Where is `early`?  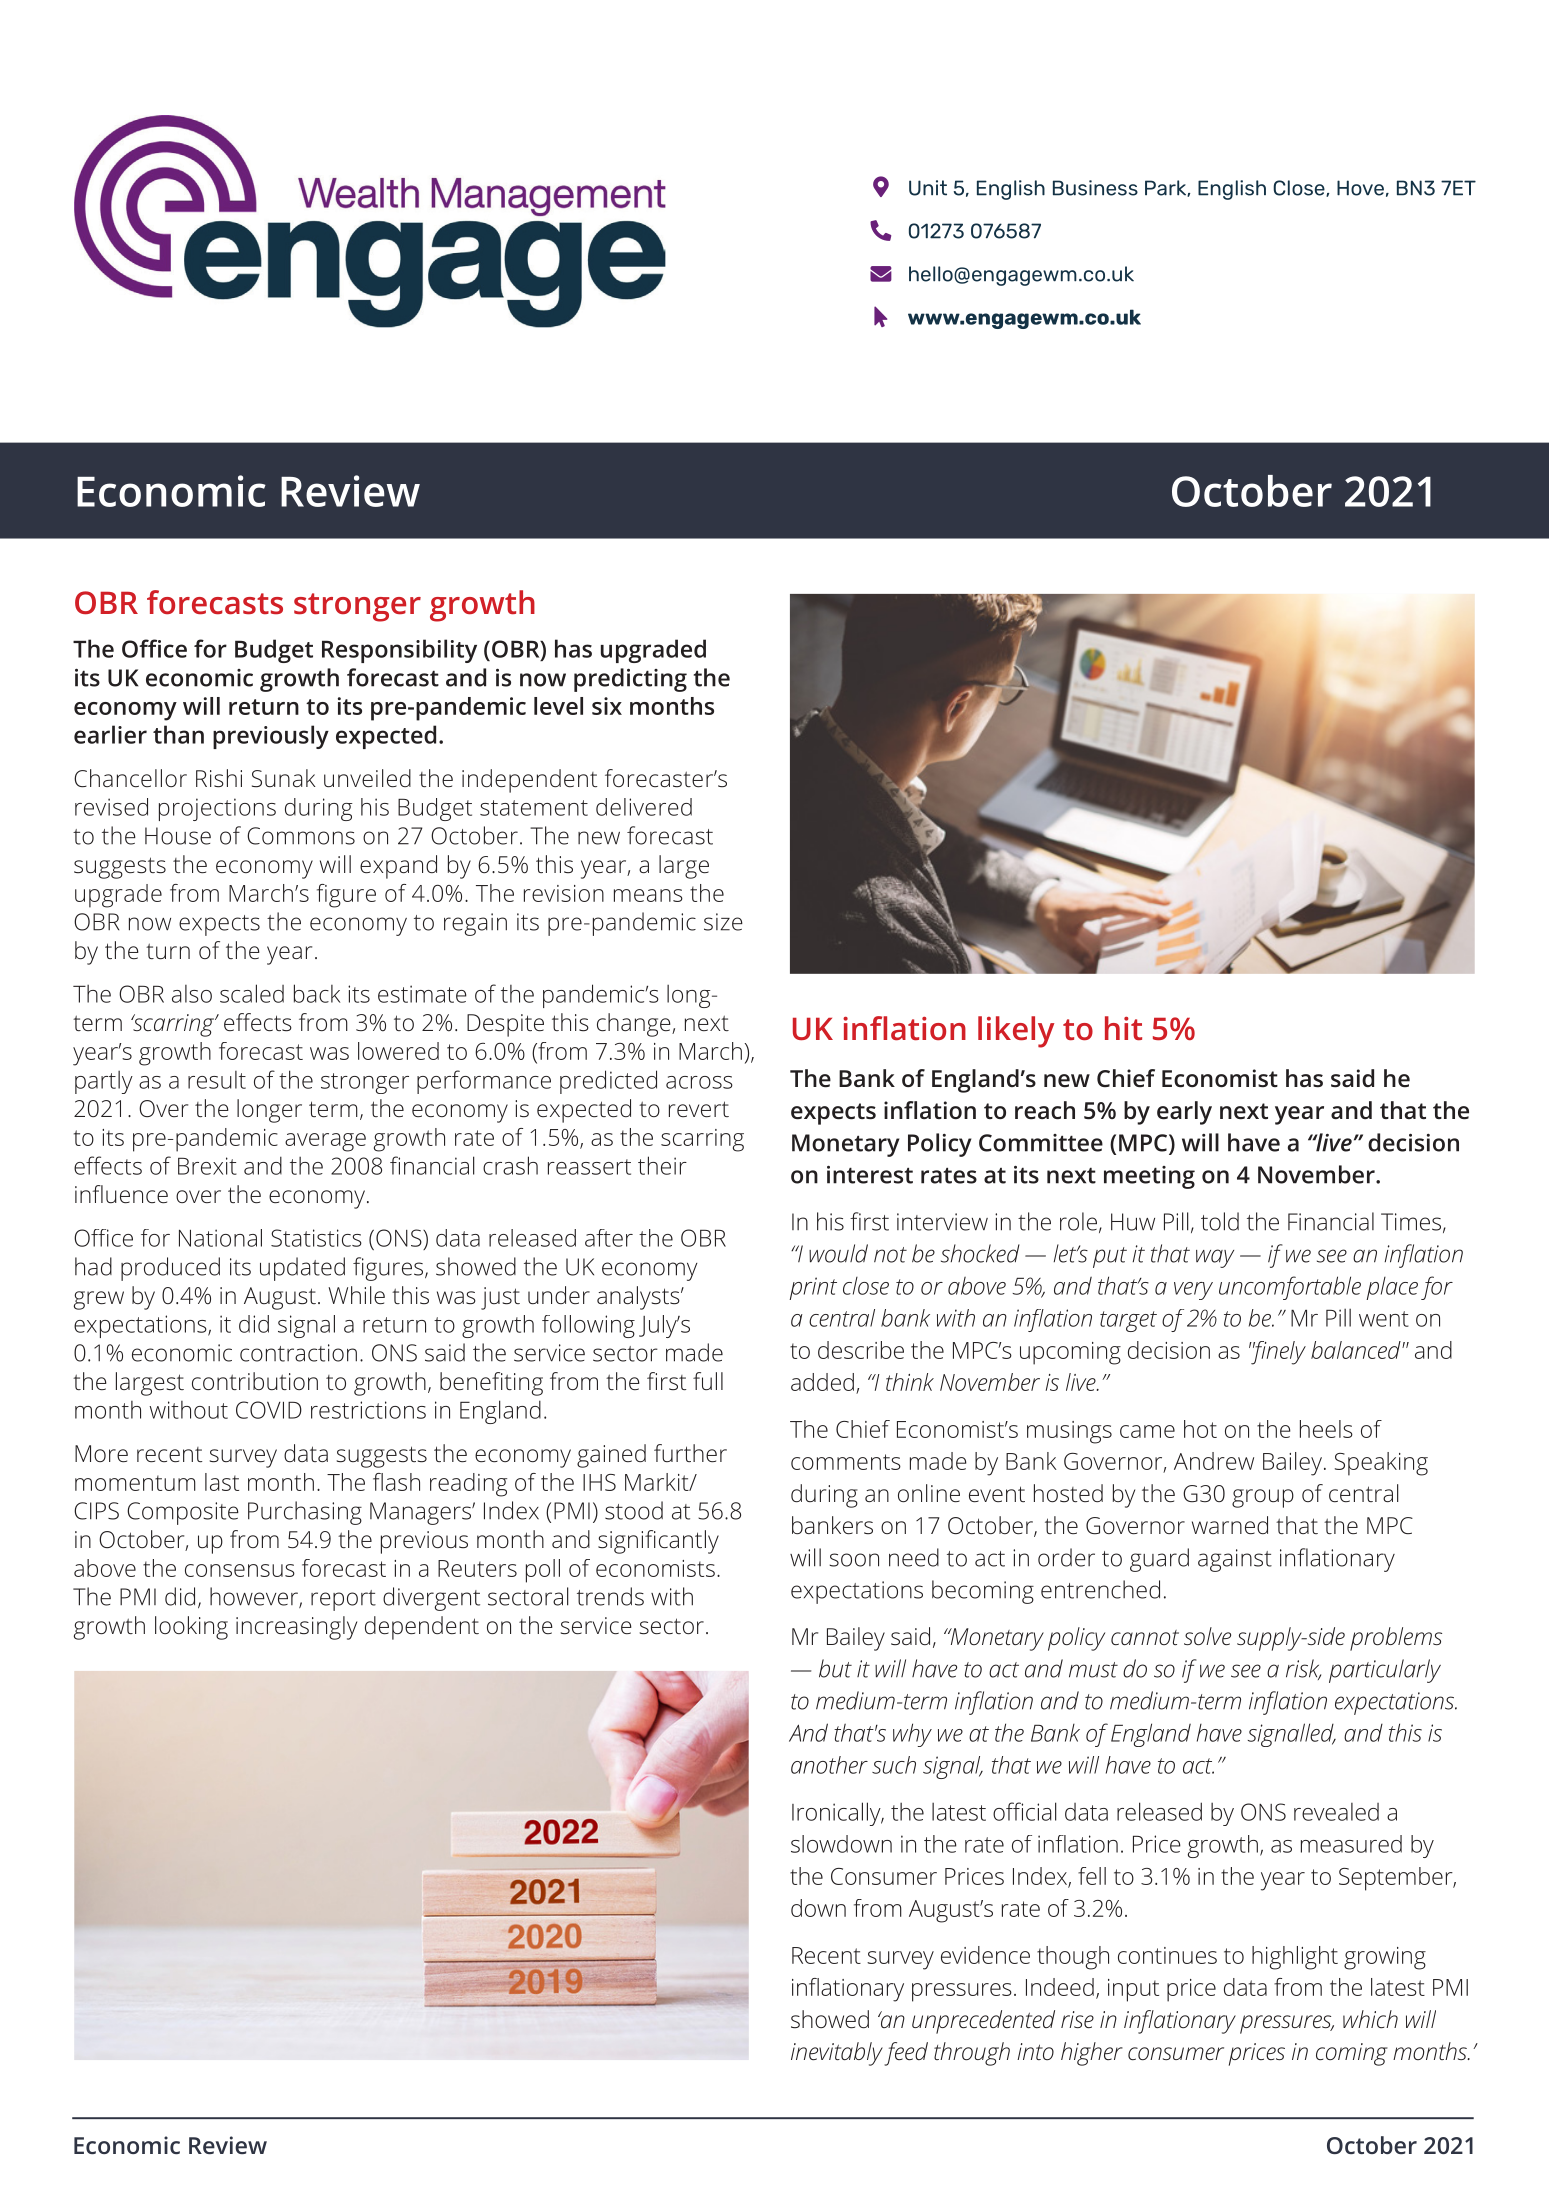
early is located at coordinates (1184, 1113).
